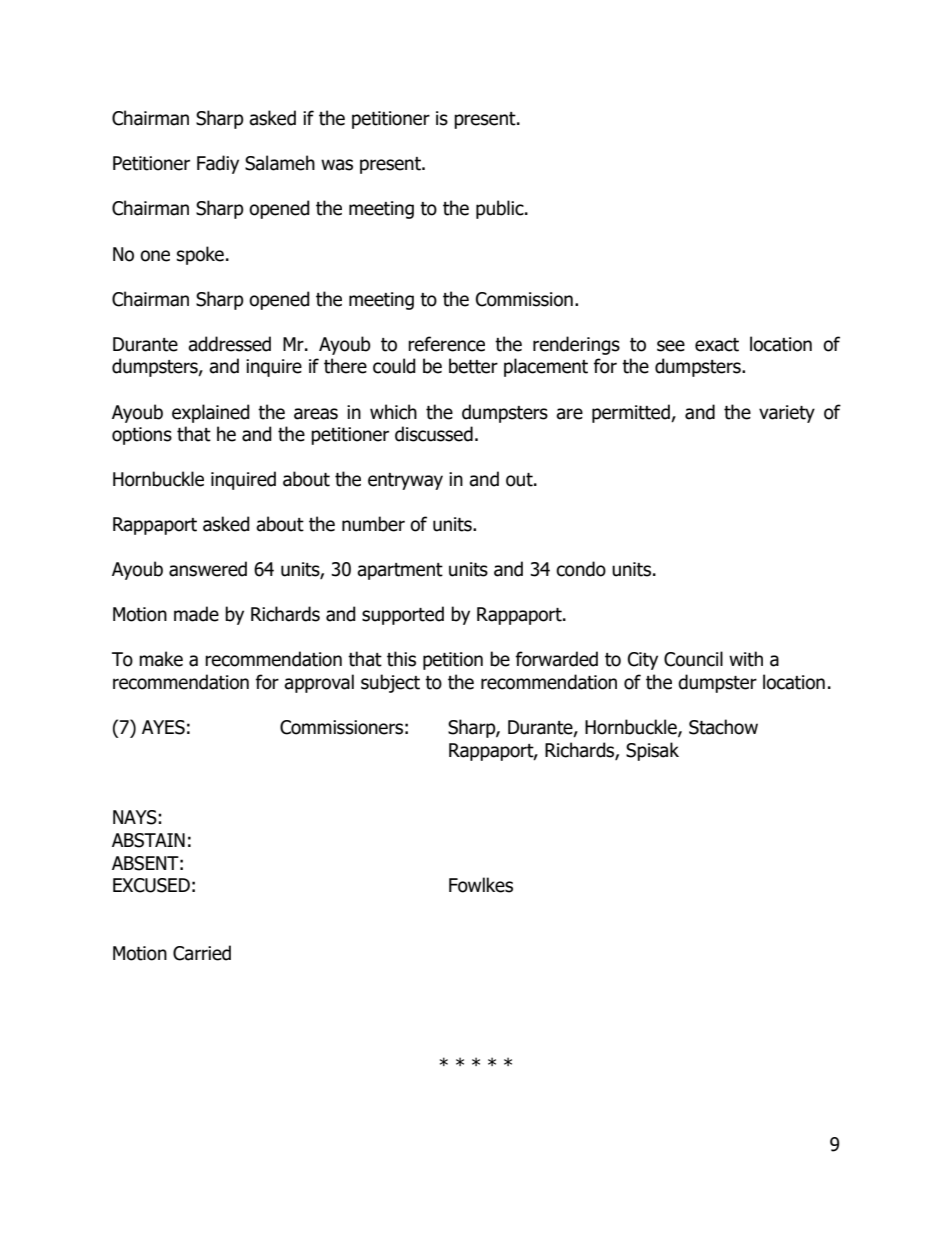 The image size is (952, 1233). I want to click on exact, so click(717, 345).
